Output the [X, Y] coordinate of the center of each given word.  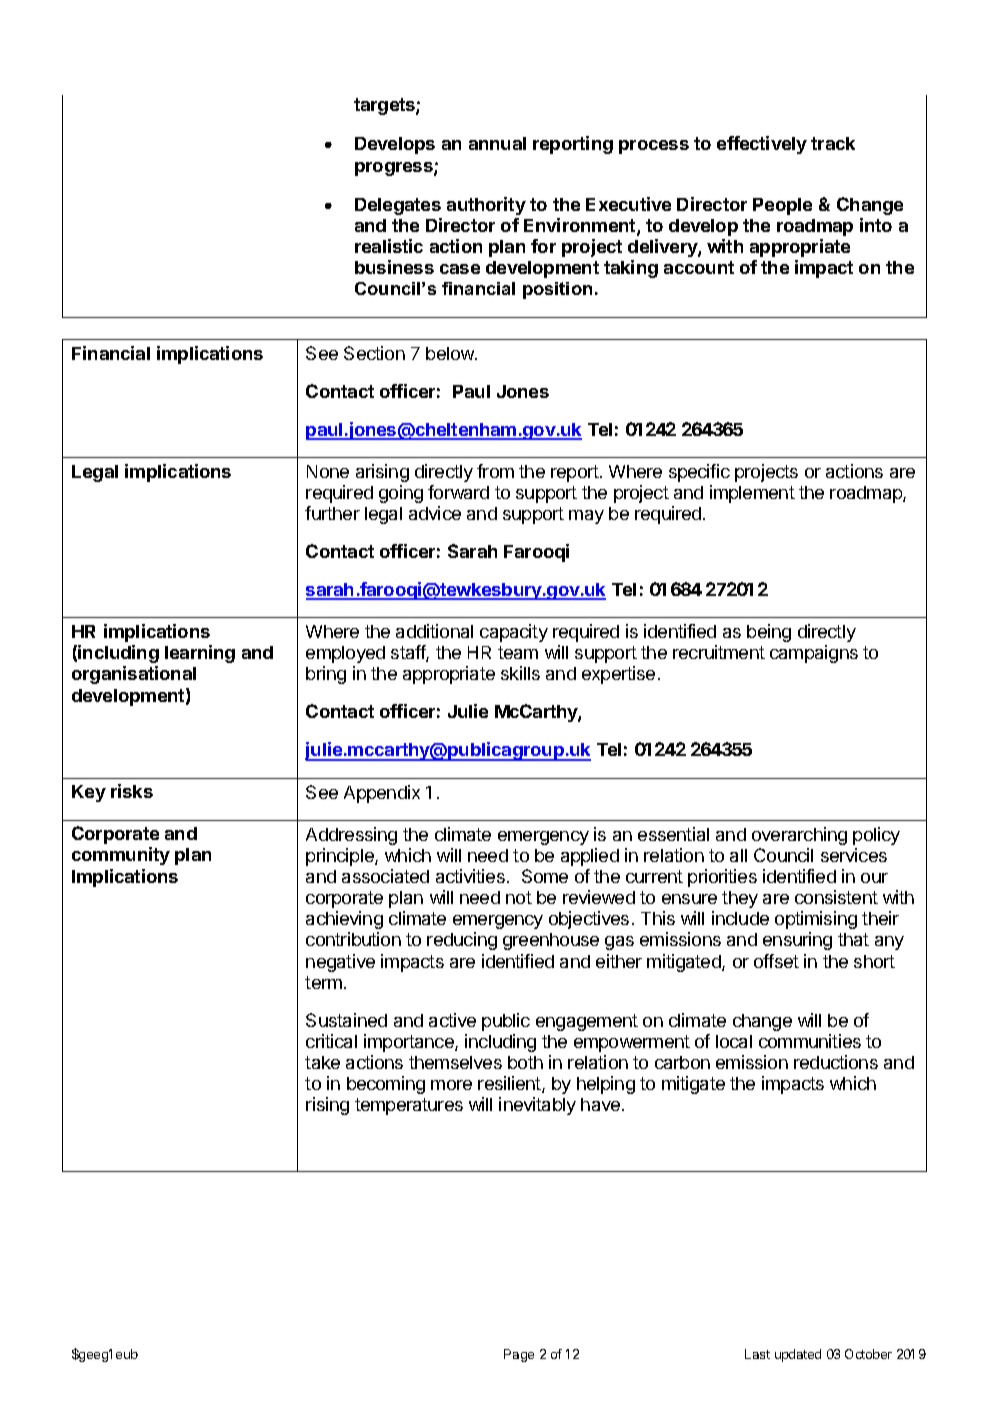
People [782, 206]
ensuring [797, 941]
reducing [462, 941]
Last [757, 1354]
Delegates [398, 206]
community [121, 856]
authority [486, 206]
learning [200, 654]
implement [752, 494]
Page [519, 1355]
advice [435, 513]
